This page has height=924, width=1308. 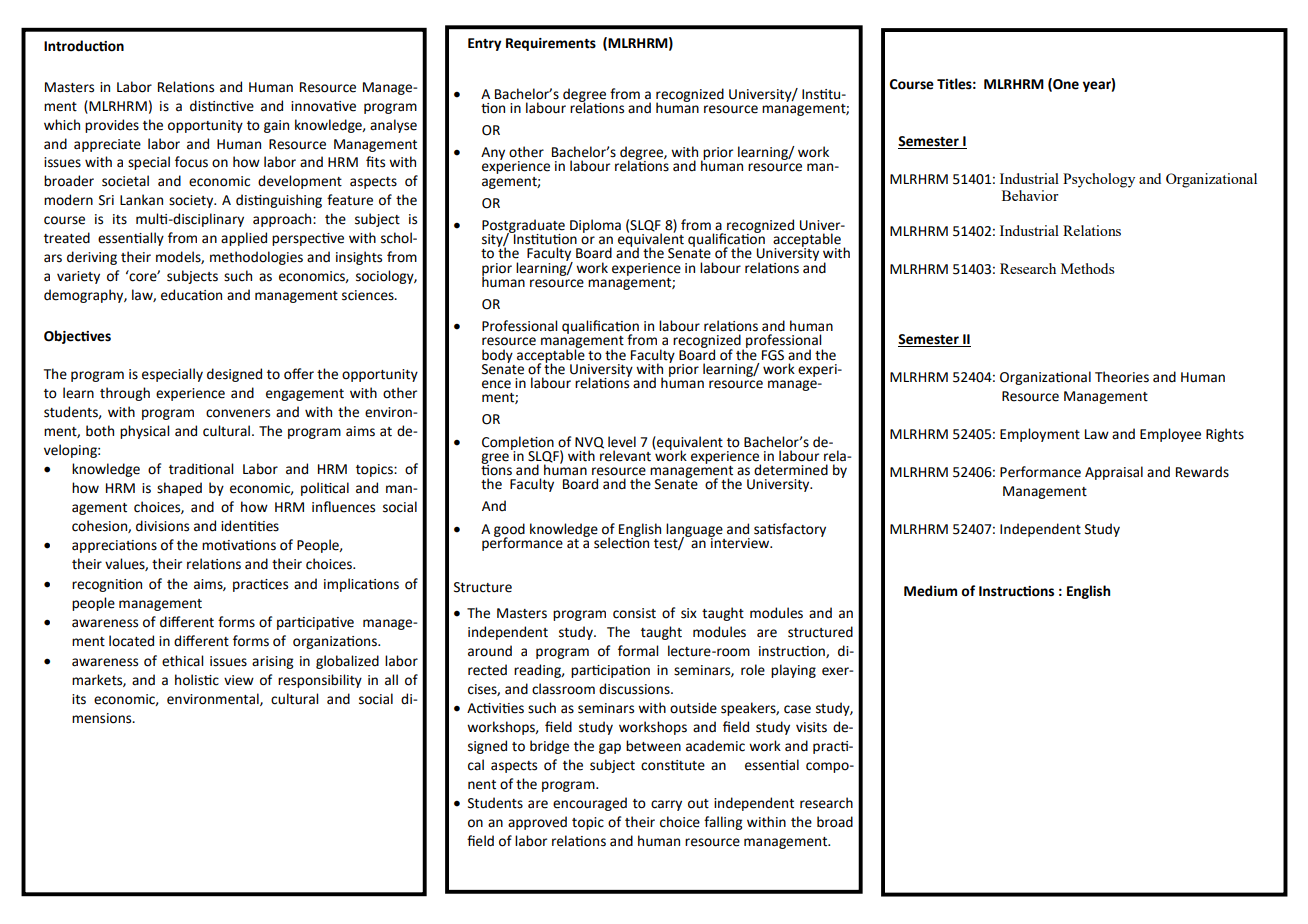 What do you see at coordinates (222, 106) in the page?
I see `distinctive` at bounding box center [222, 106].
